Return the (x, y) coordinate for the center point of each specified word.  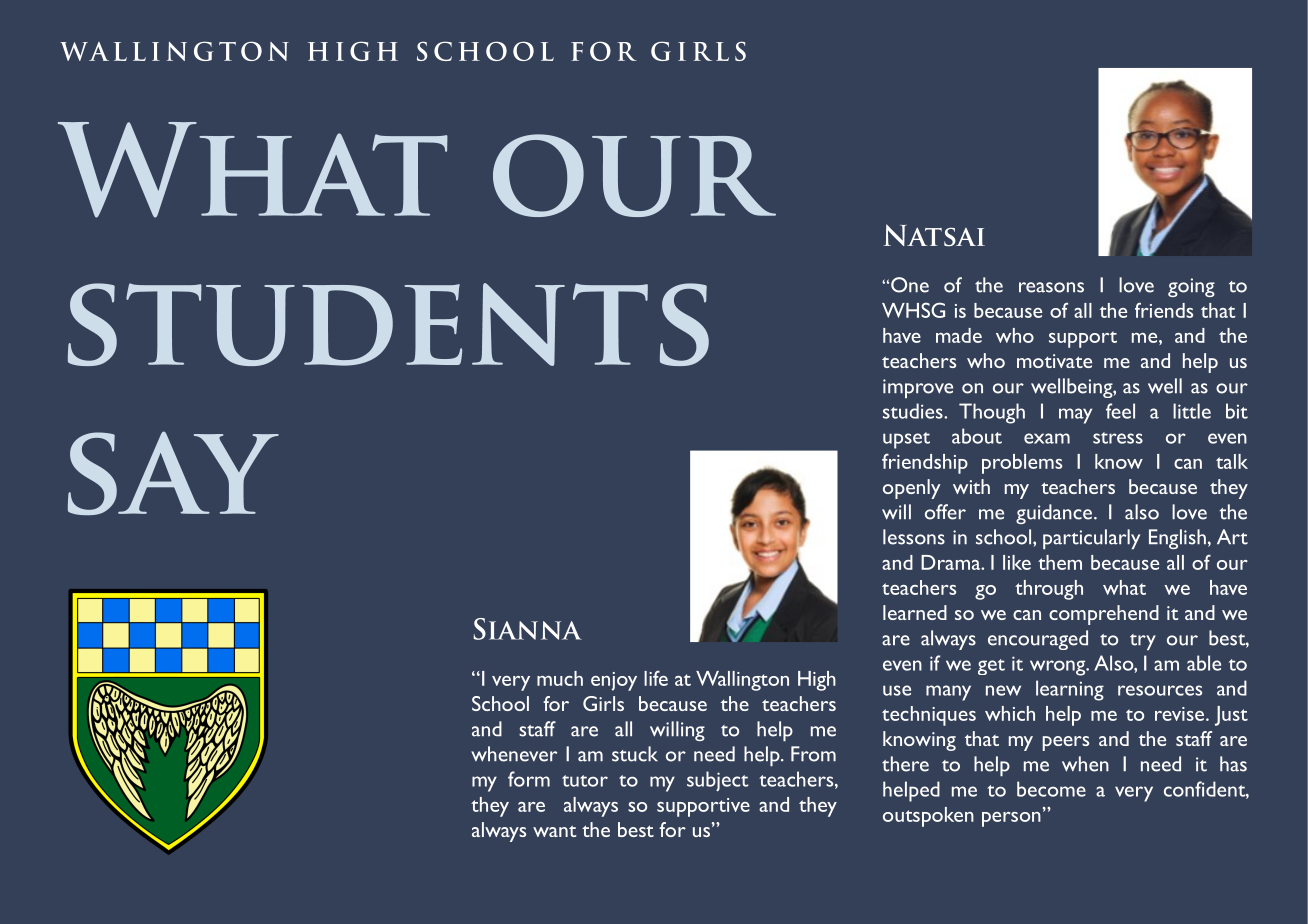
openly (912, 489)
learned (915, 612)
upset (906, 440)
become (1051, 789)
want (554, 831)
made (959, 335)
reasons (1051, 287)
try (1143, 642)
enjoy (614, 681)
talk (1232, 461)
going (1191, 287)
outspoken (928, 817)
